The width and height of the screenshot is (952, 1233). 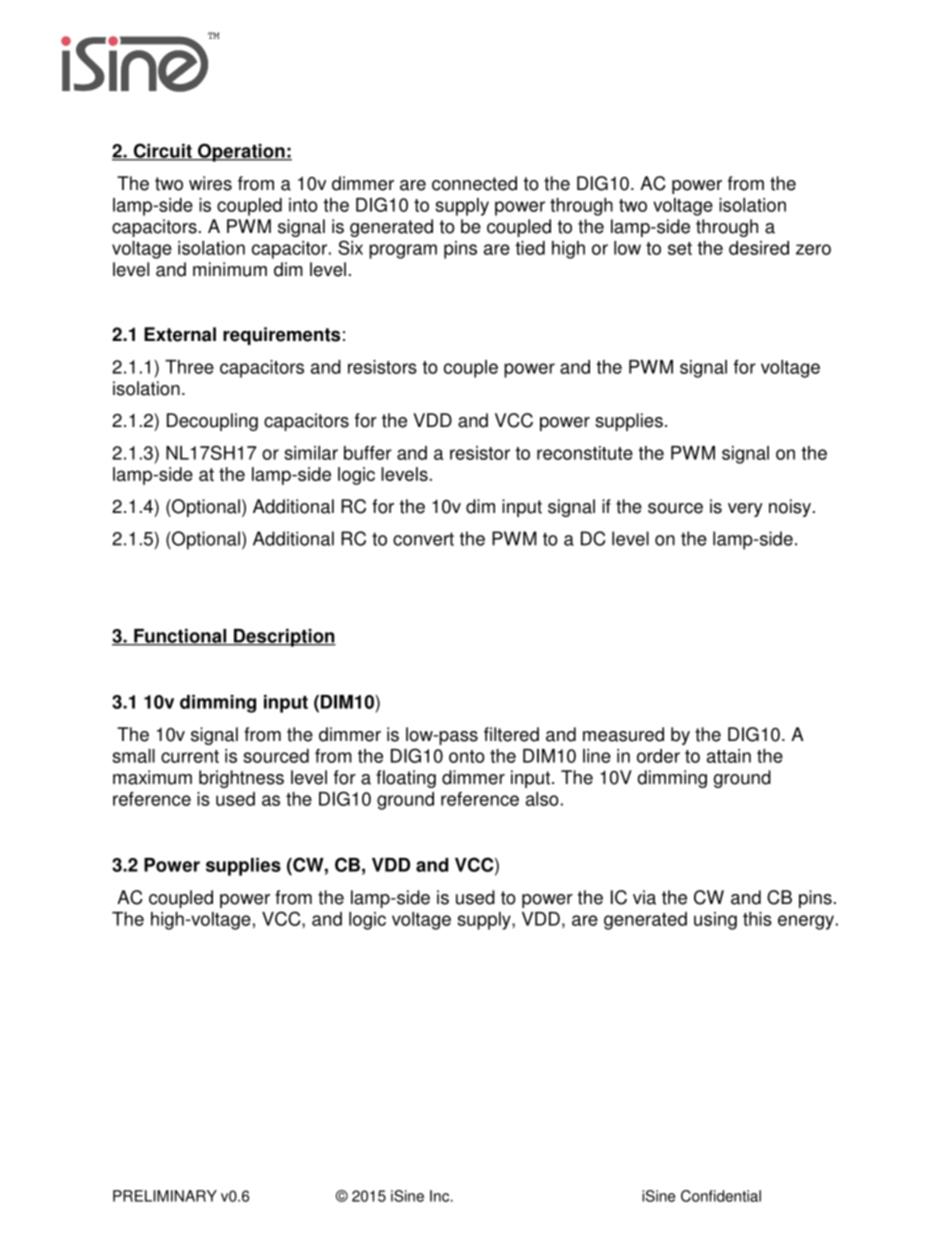 I want to click on desired, so click(x=759, y=248).
